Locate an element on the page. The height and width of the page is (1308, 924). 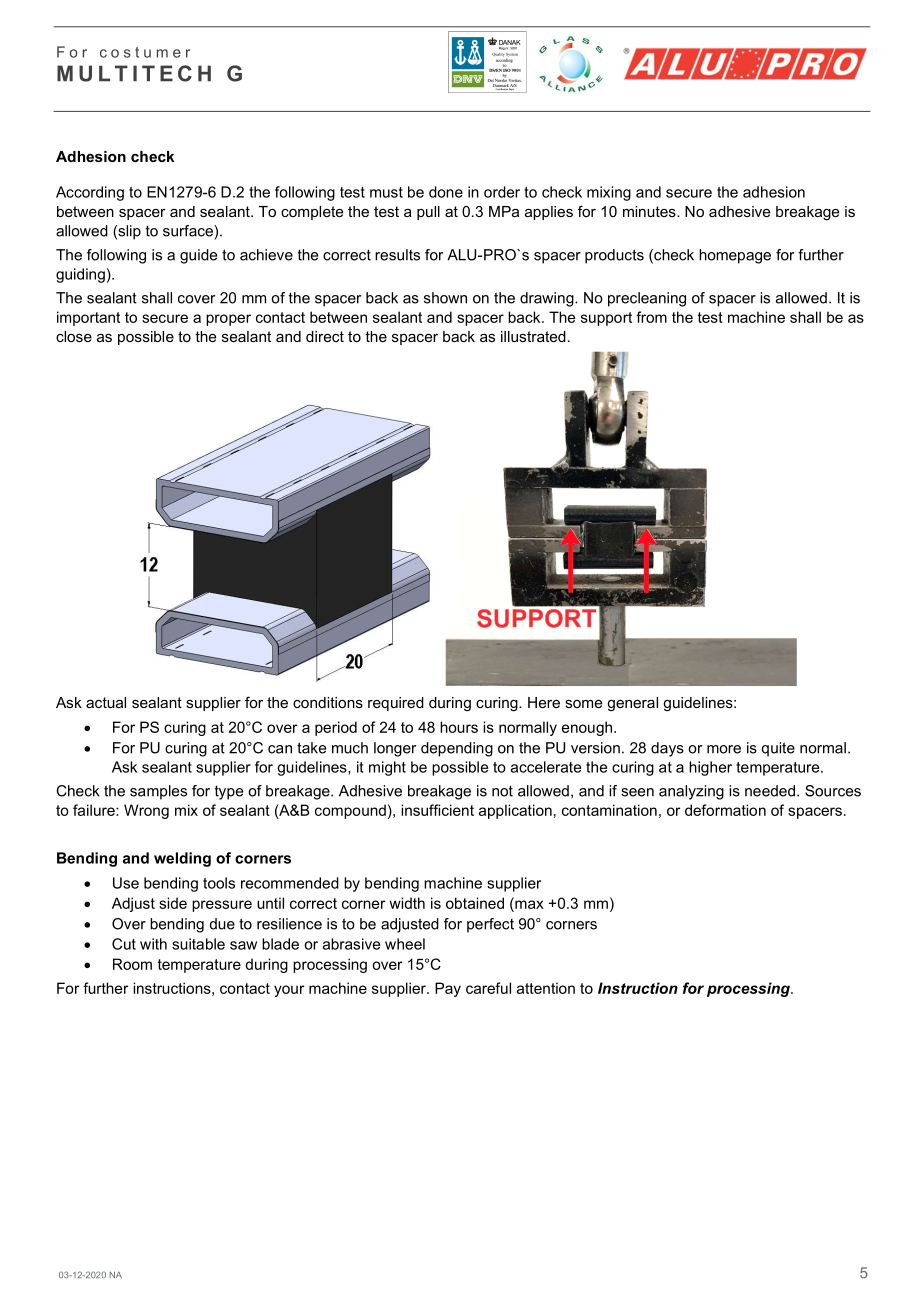
Room is located at coordinates (132, 964).
